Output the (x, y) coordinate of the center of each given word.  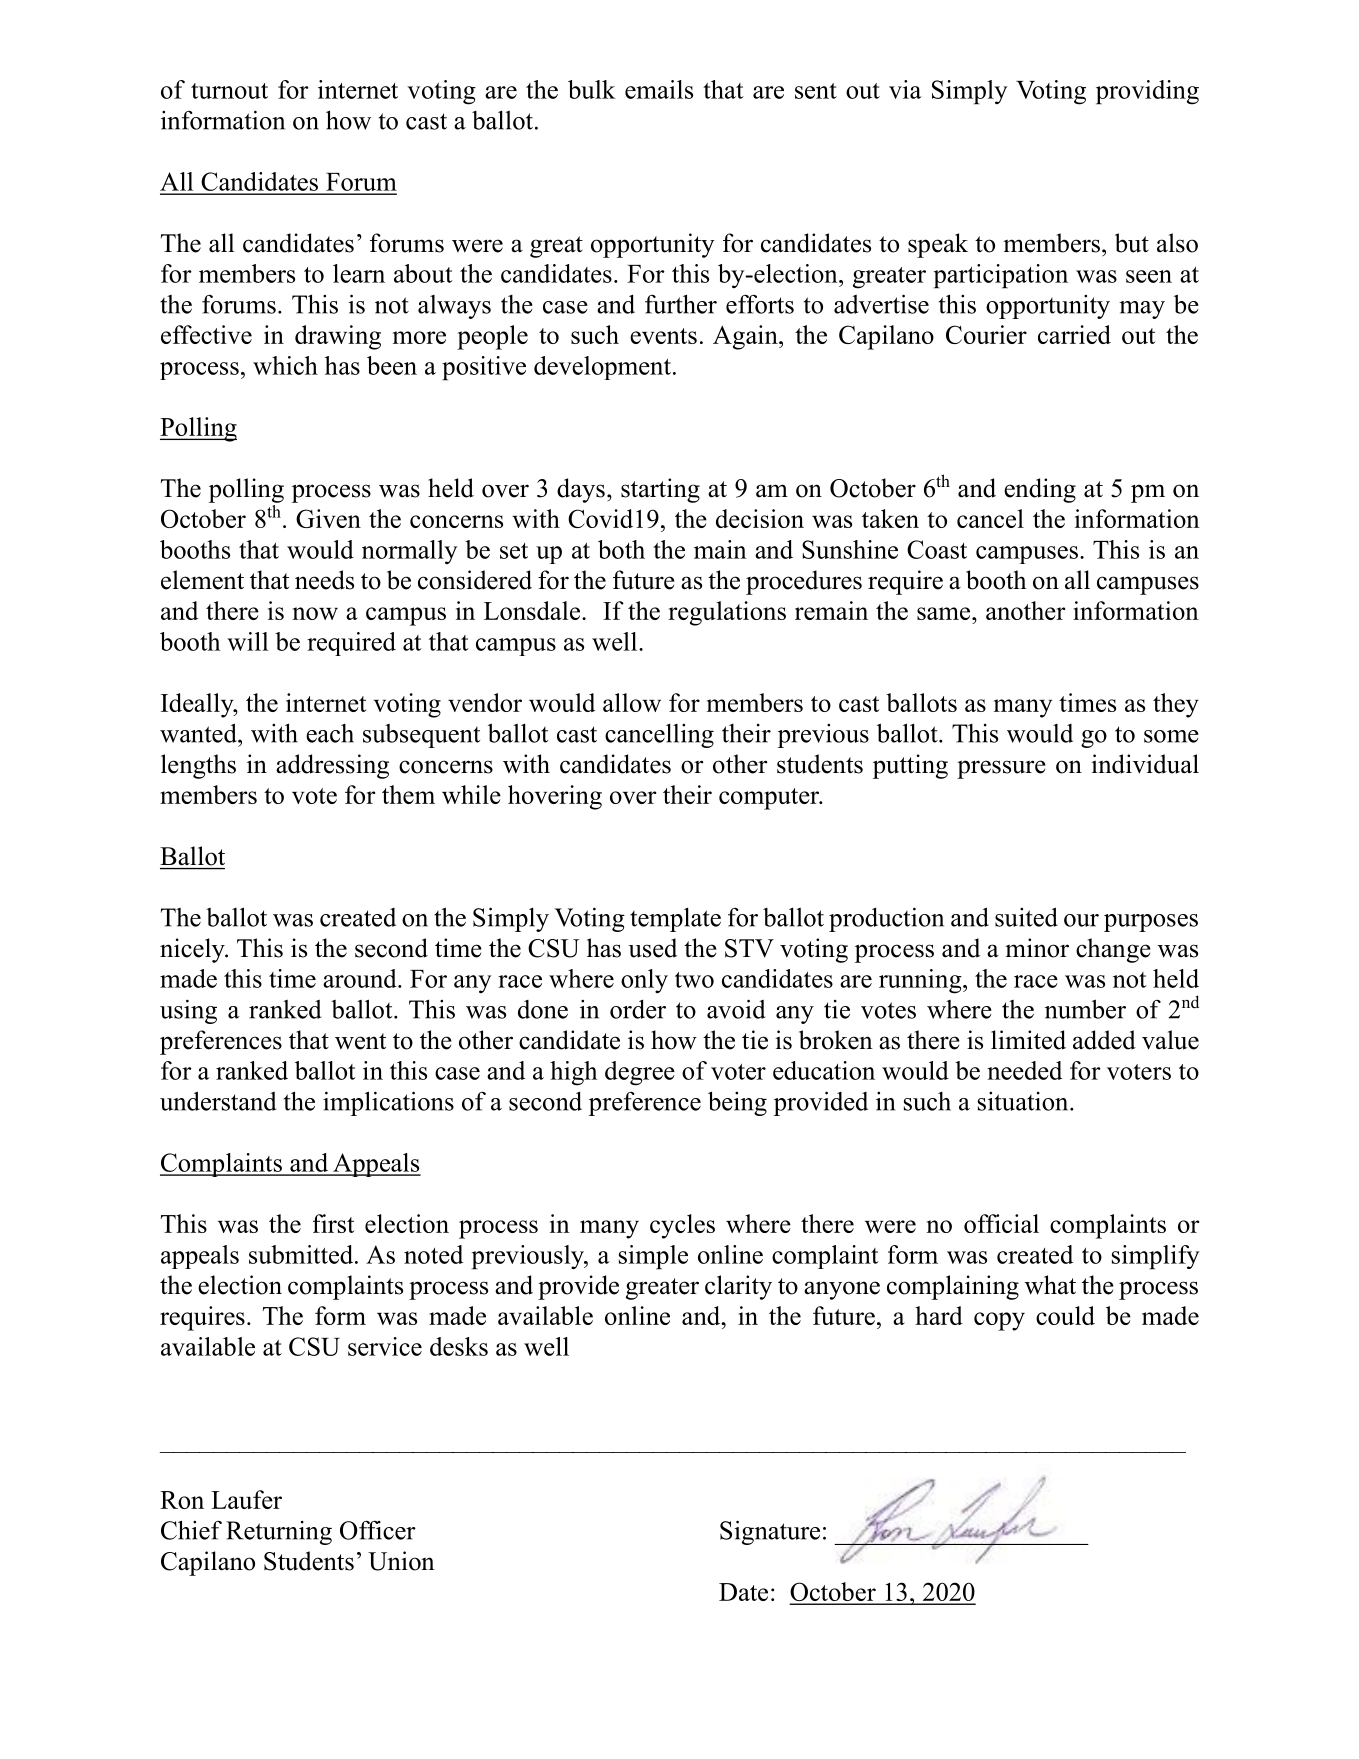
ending (1040, 490)
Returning (279, 1533)
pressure (1001, 769)
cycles (682, 1226)
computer (770, 799)
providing (1147, 92)
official (1001, 1223)
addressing (332, 766)
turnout (229, 91)
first (333, 1223)
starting (660, 490)
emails (659, 89)
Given (328, 518)
